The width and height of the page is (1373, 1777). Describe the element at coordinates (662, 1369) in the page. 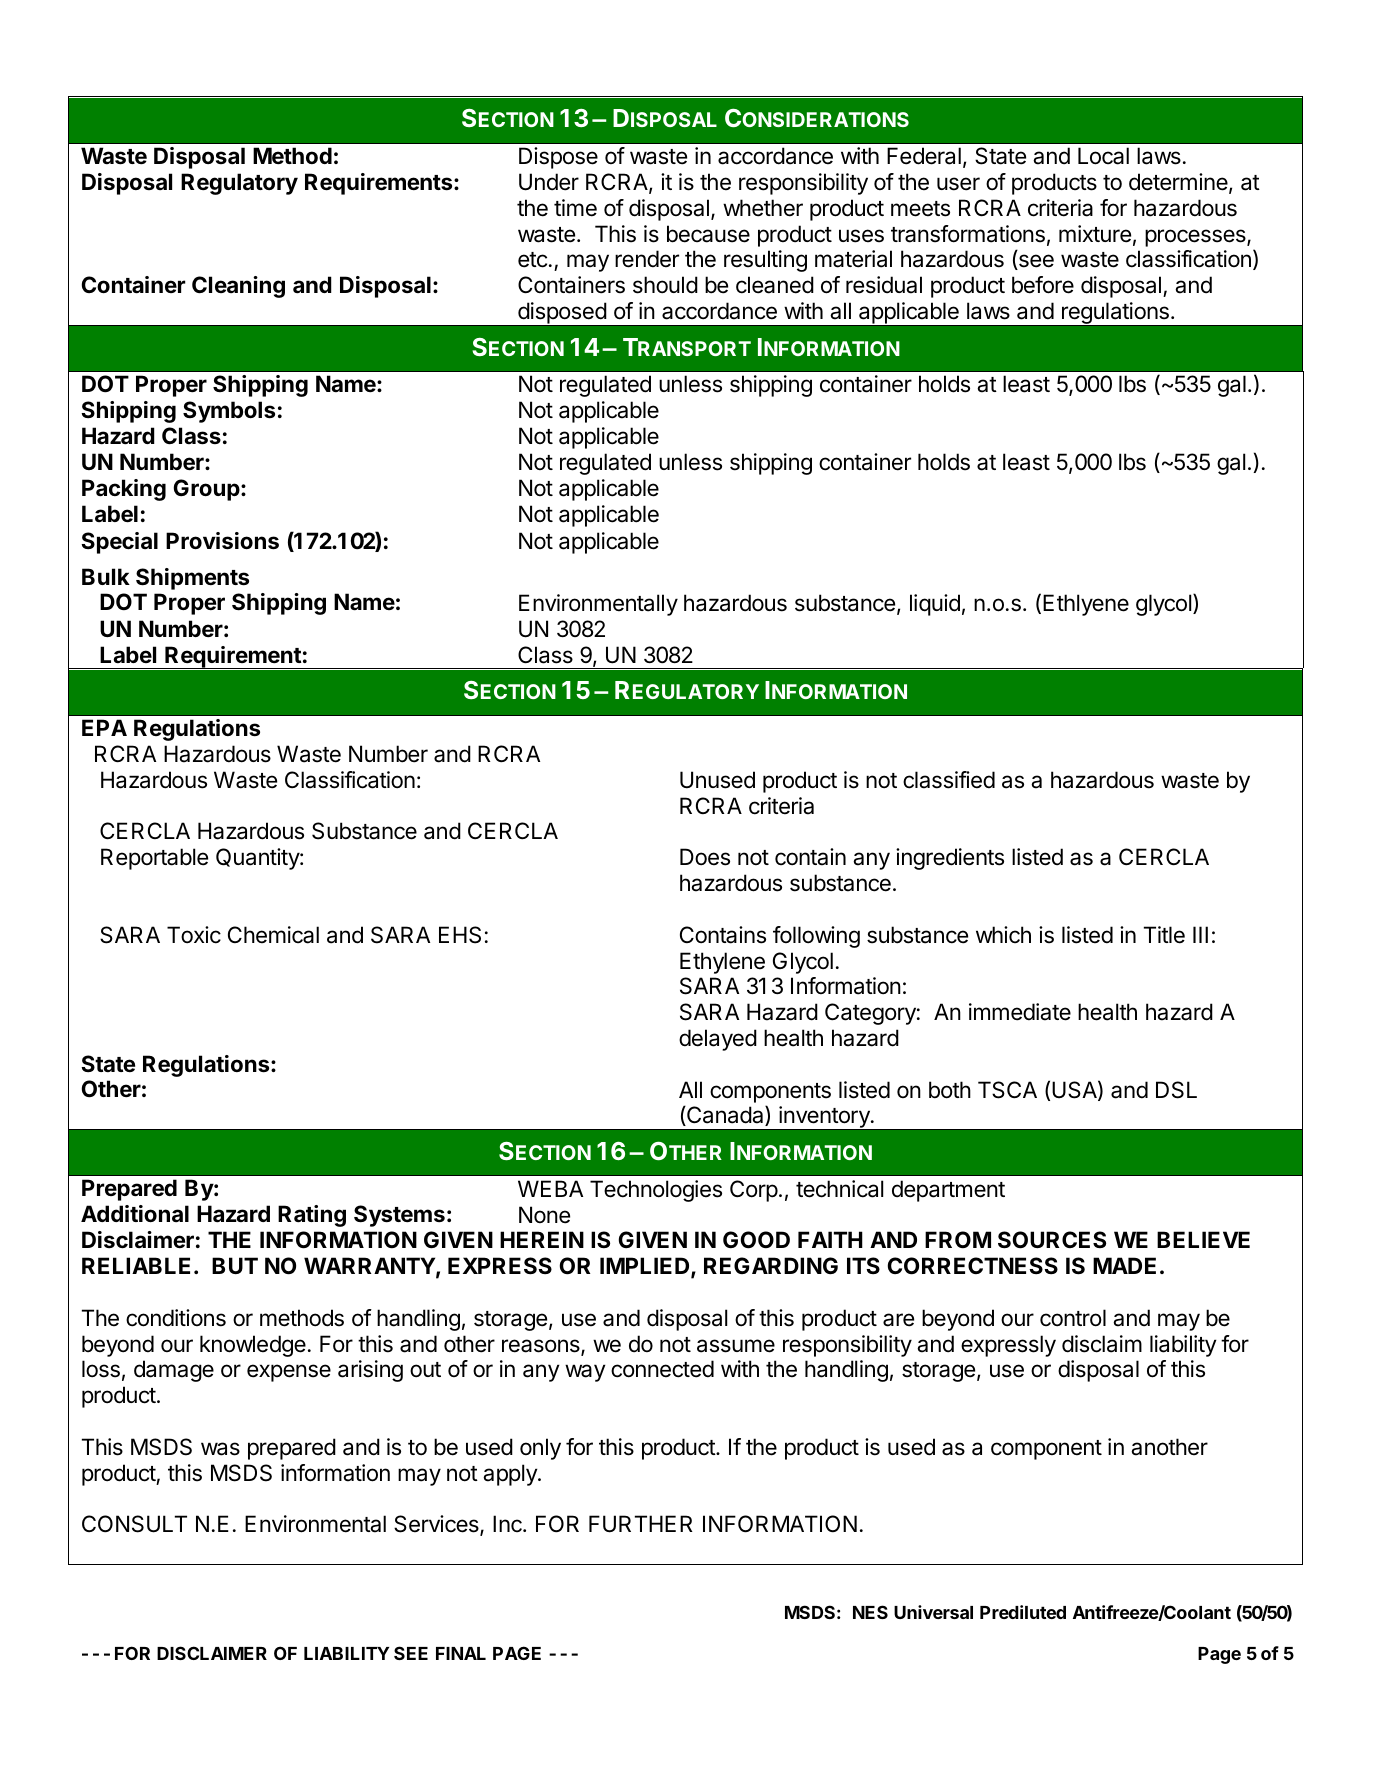

I see `connected` at that location.
